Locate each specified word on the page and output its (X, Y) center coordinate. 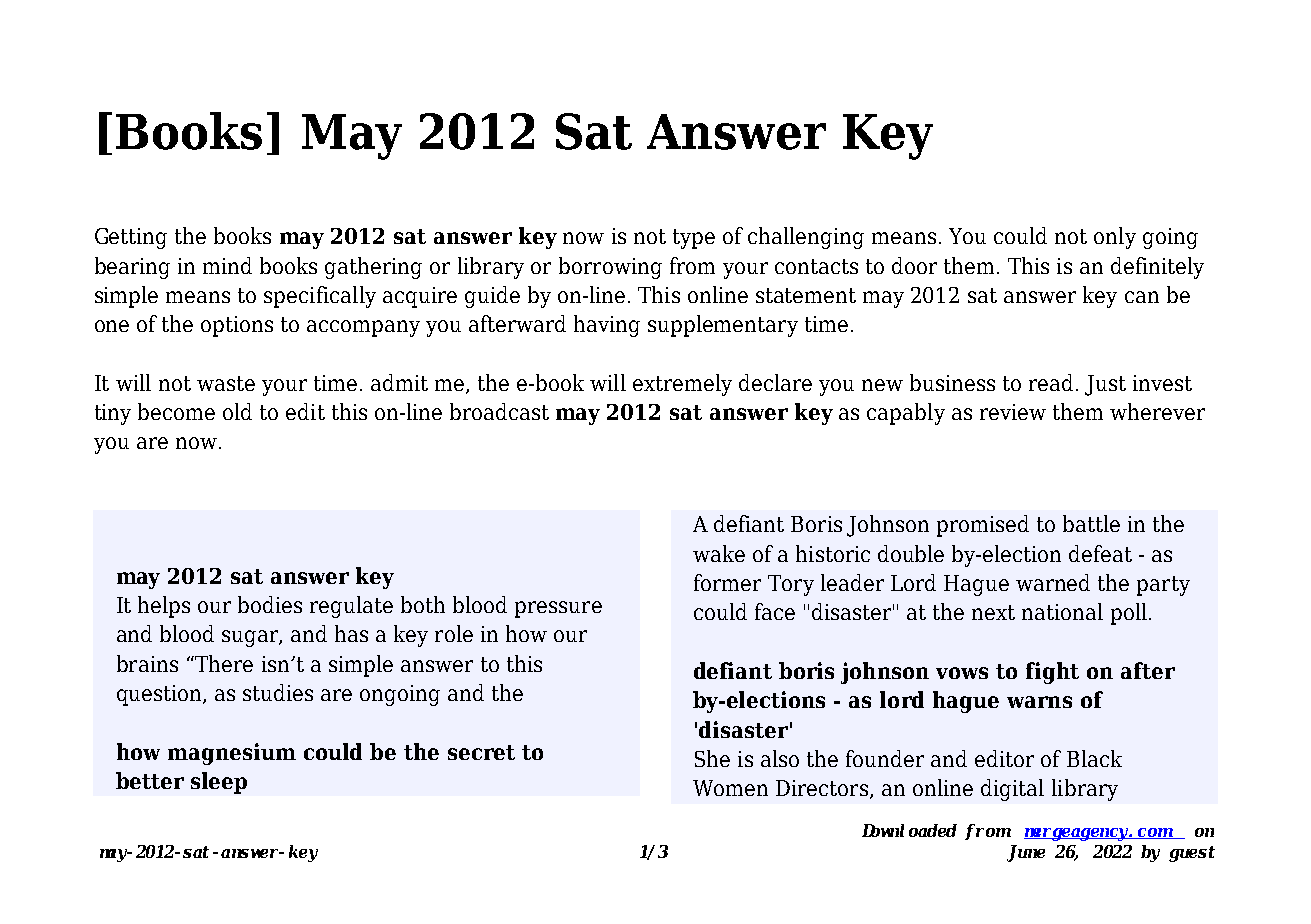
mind (227, 265)
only (1115, 238)
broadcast (499, 411)
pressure (558, 609)
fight (1052, 673)
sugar (251, 638)
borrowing (610, 268)
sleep (219, 783)
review (1013, 412)
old (237, 411)
